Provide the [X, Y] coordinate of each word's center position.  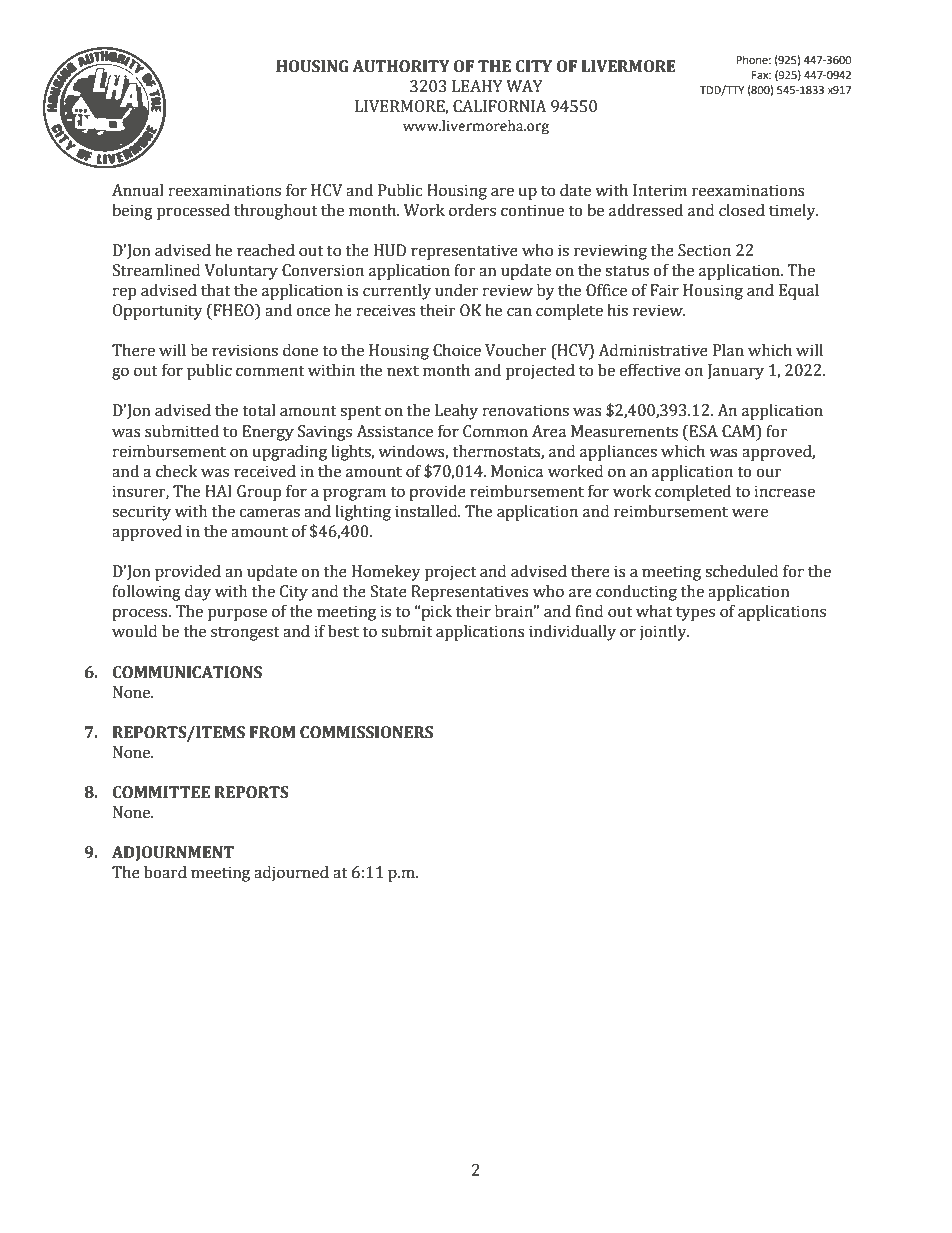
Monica [517, 471]
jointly [664, 633]
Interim [660, 190]
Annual [138, 190]
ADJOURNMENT [173, 853]
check [177, 471]
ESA [702, 431]
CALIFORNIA [499, 106]
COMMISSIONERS [366, 732]
